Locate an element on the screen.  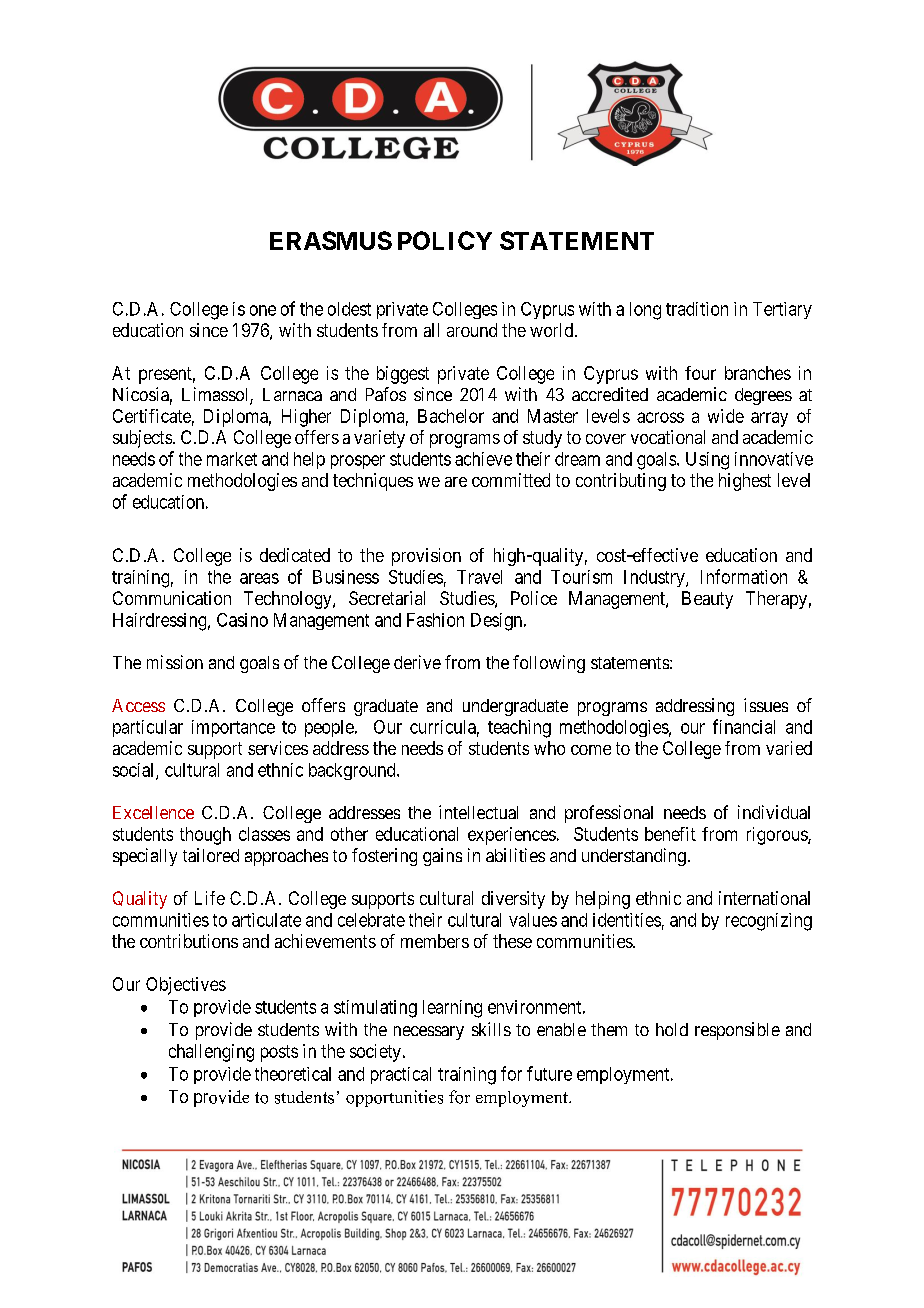
areas is located at coordinates (259, 578).
